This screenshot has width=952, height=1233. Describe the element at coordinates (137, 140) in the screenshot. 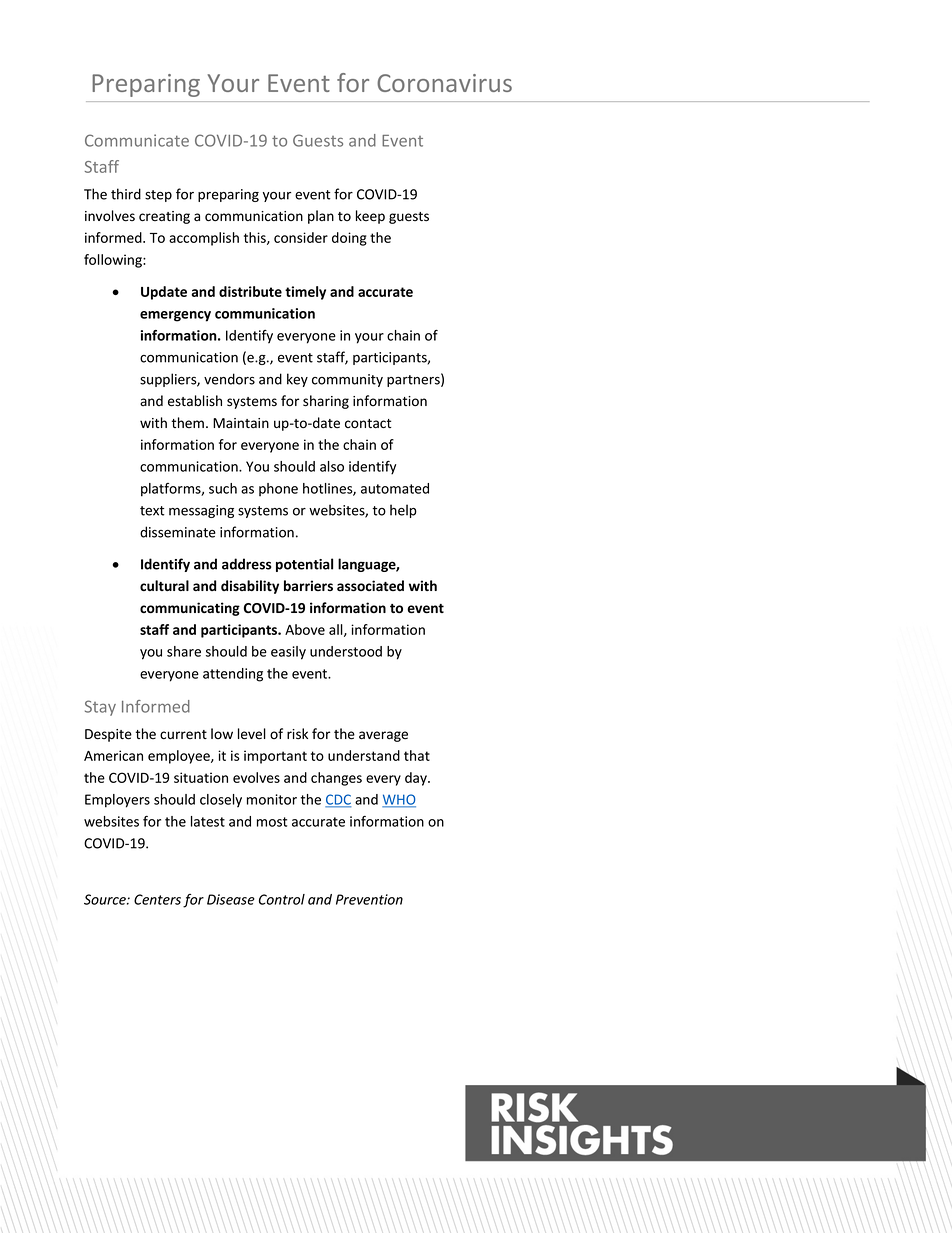

I see `Communicate` at that location.
